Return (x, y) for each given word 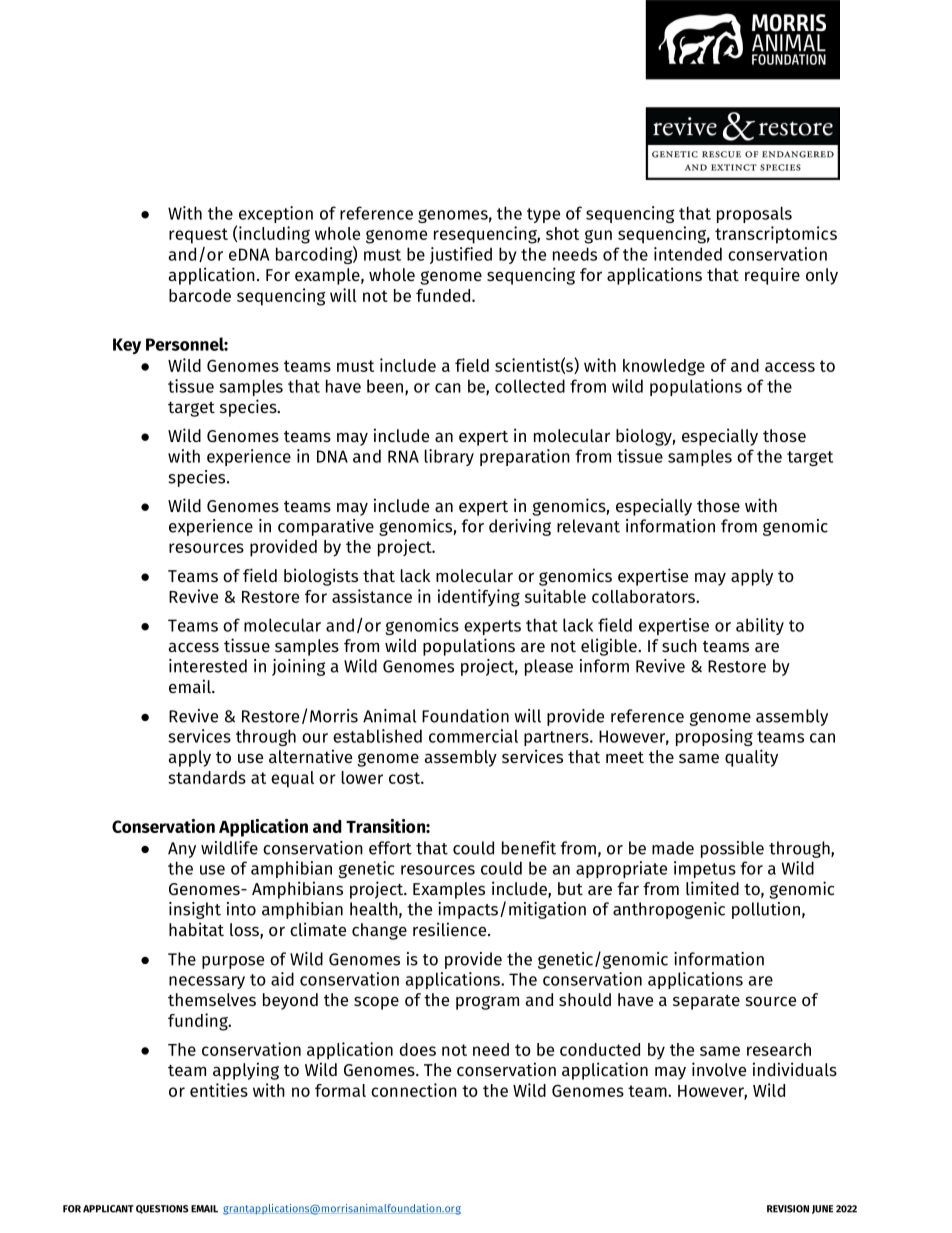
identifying (479, 598)
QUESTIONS (162, 1209)
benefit (529, 848)
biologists (321, 577)
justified (461, 255)
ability (760, 626)
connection (414, 1090)
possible (732, 849)
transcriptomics (776, 235)
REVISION (788, 1209)
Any (182, 850)
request (198, 236)
